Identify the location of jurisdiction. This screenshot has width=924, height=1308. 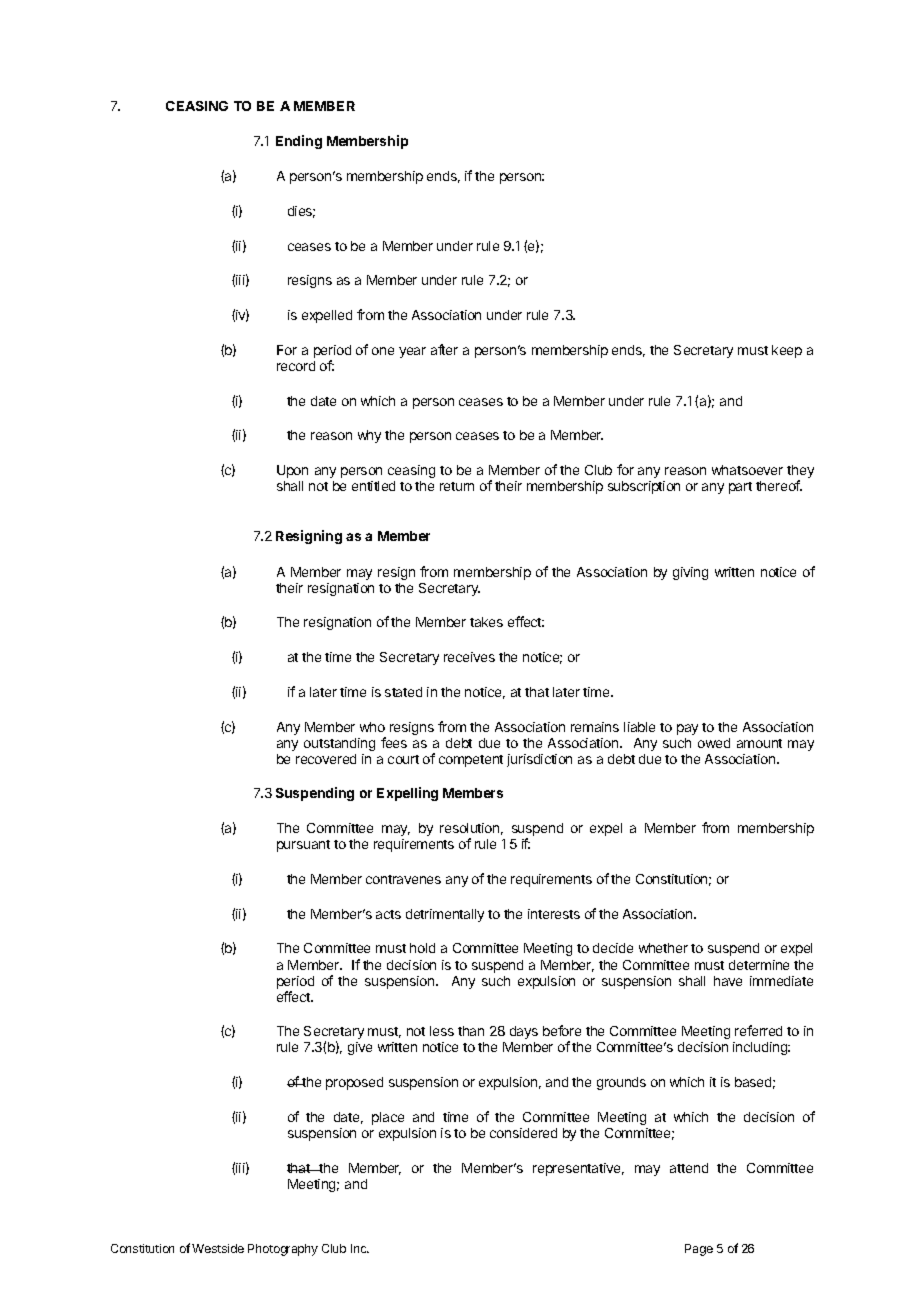
(539, 760).
